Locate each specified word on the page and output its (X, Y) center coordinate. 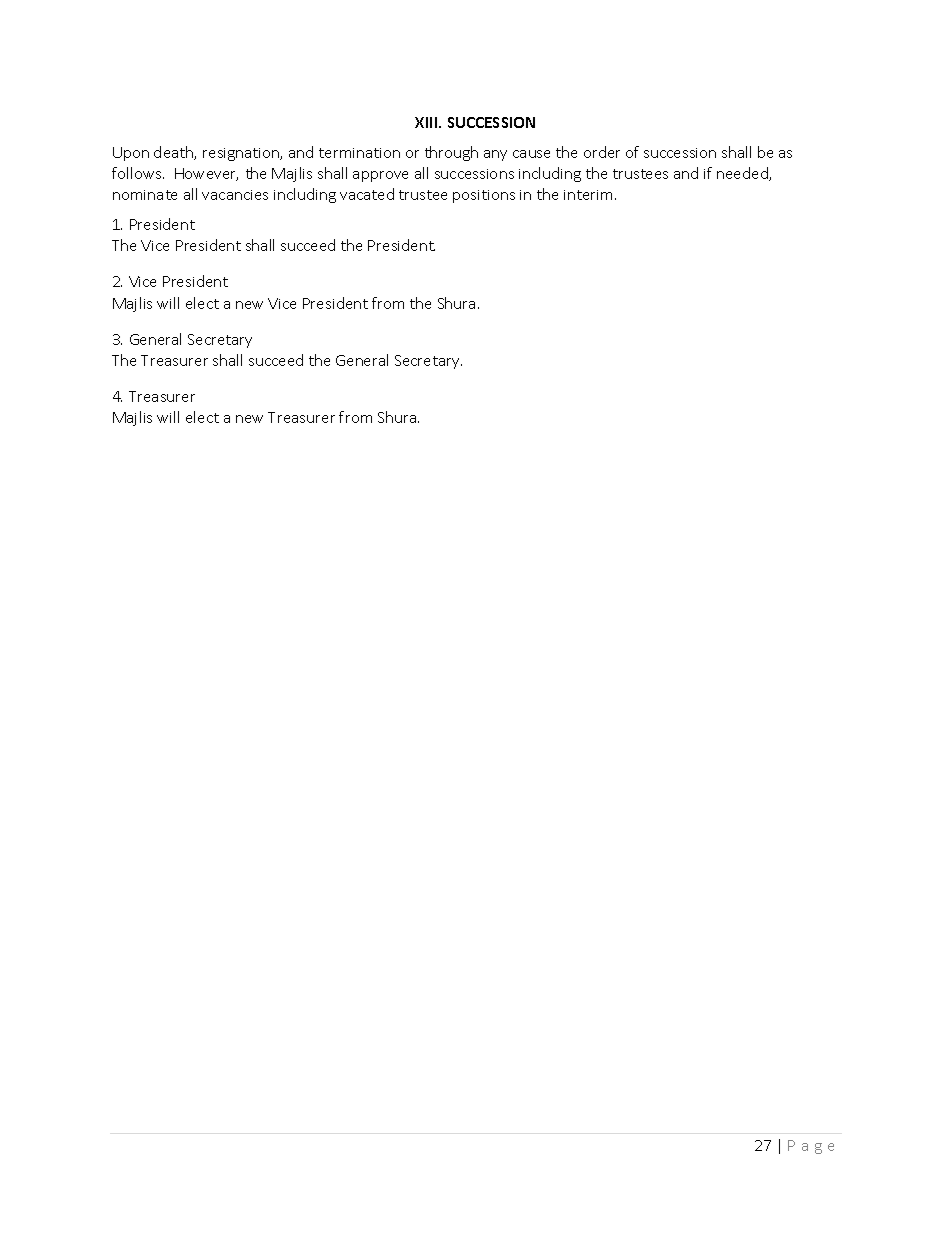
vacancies (235, 195)
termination (359, 153)
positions (484, 196)
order (602, 152)
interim (590, 195)
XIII (427, 122)
